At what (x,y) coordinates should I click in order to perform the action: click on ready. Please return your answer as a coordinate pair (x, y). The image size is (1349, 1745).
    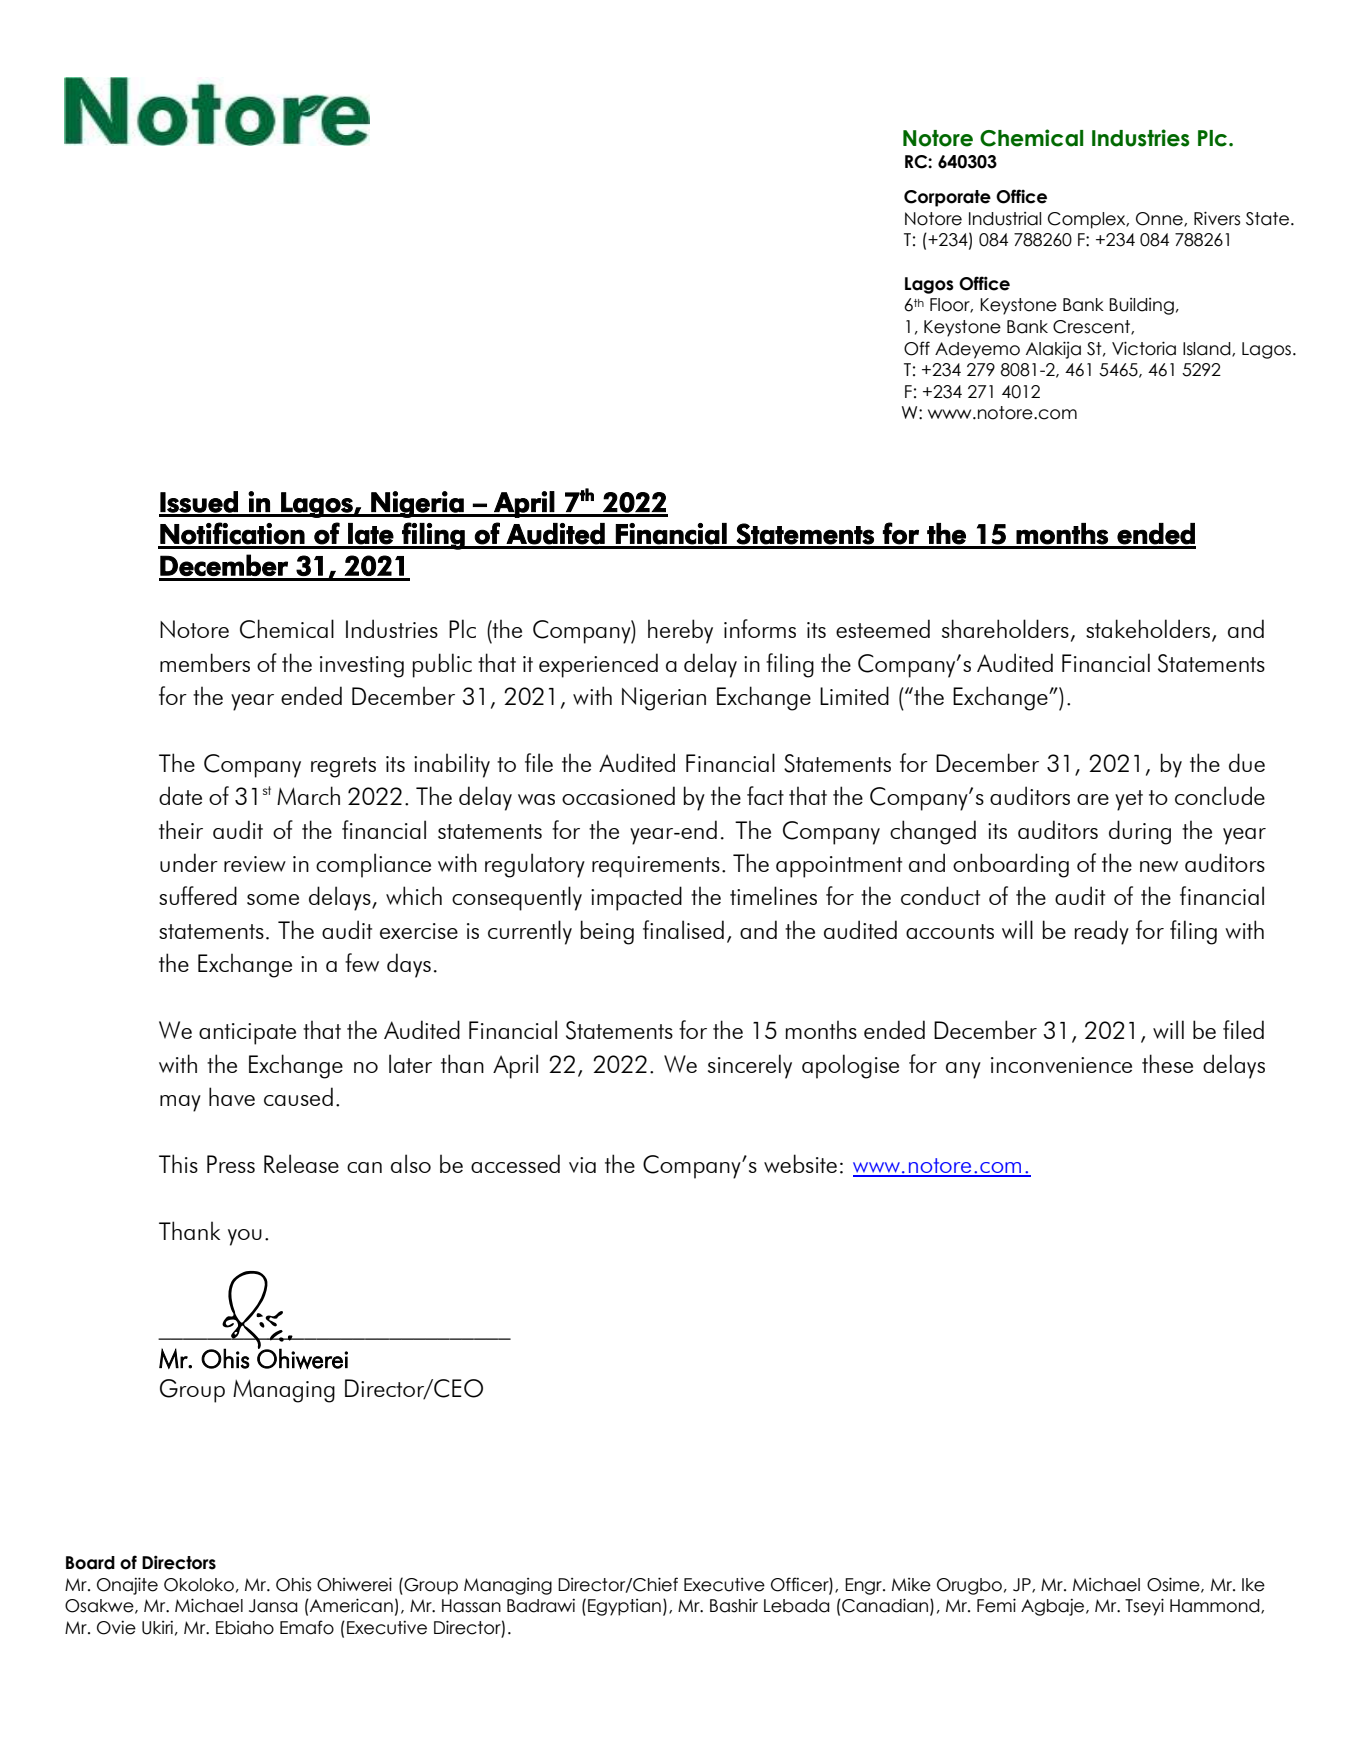
    Looking at the image, I should click on (1102, 932).
